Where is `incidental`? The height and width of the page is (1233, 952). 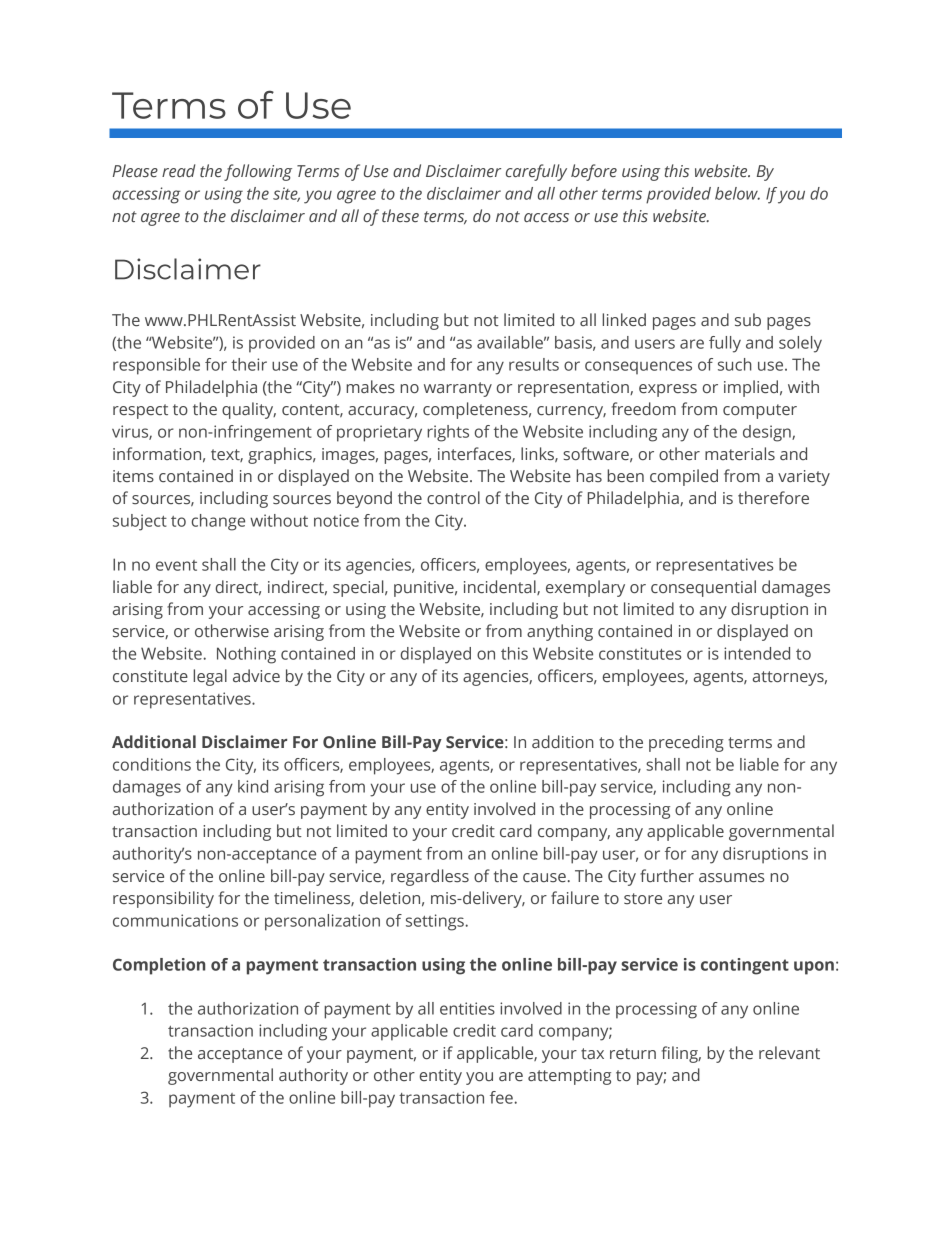
incidental is located at coordinates (501, 587).
